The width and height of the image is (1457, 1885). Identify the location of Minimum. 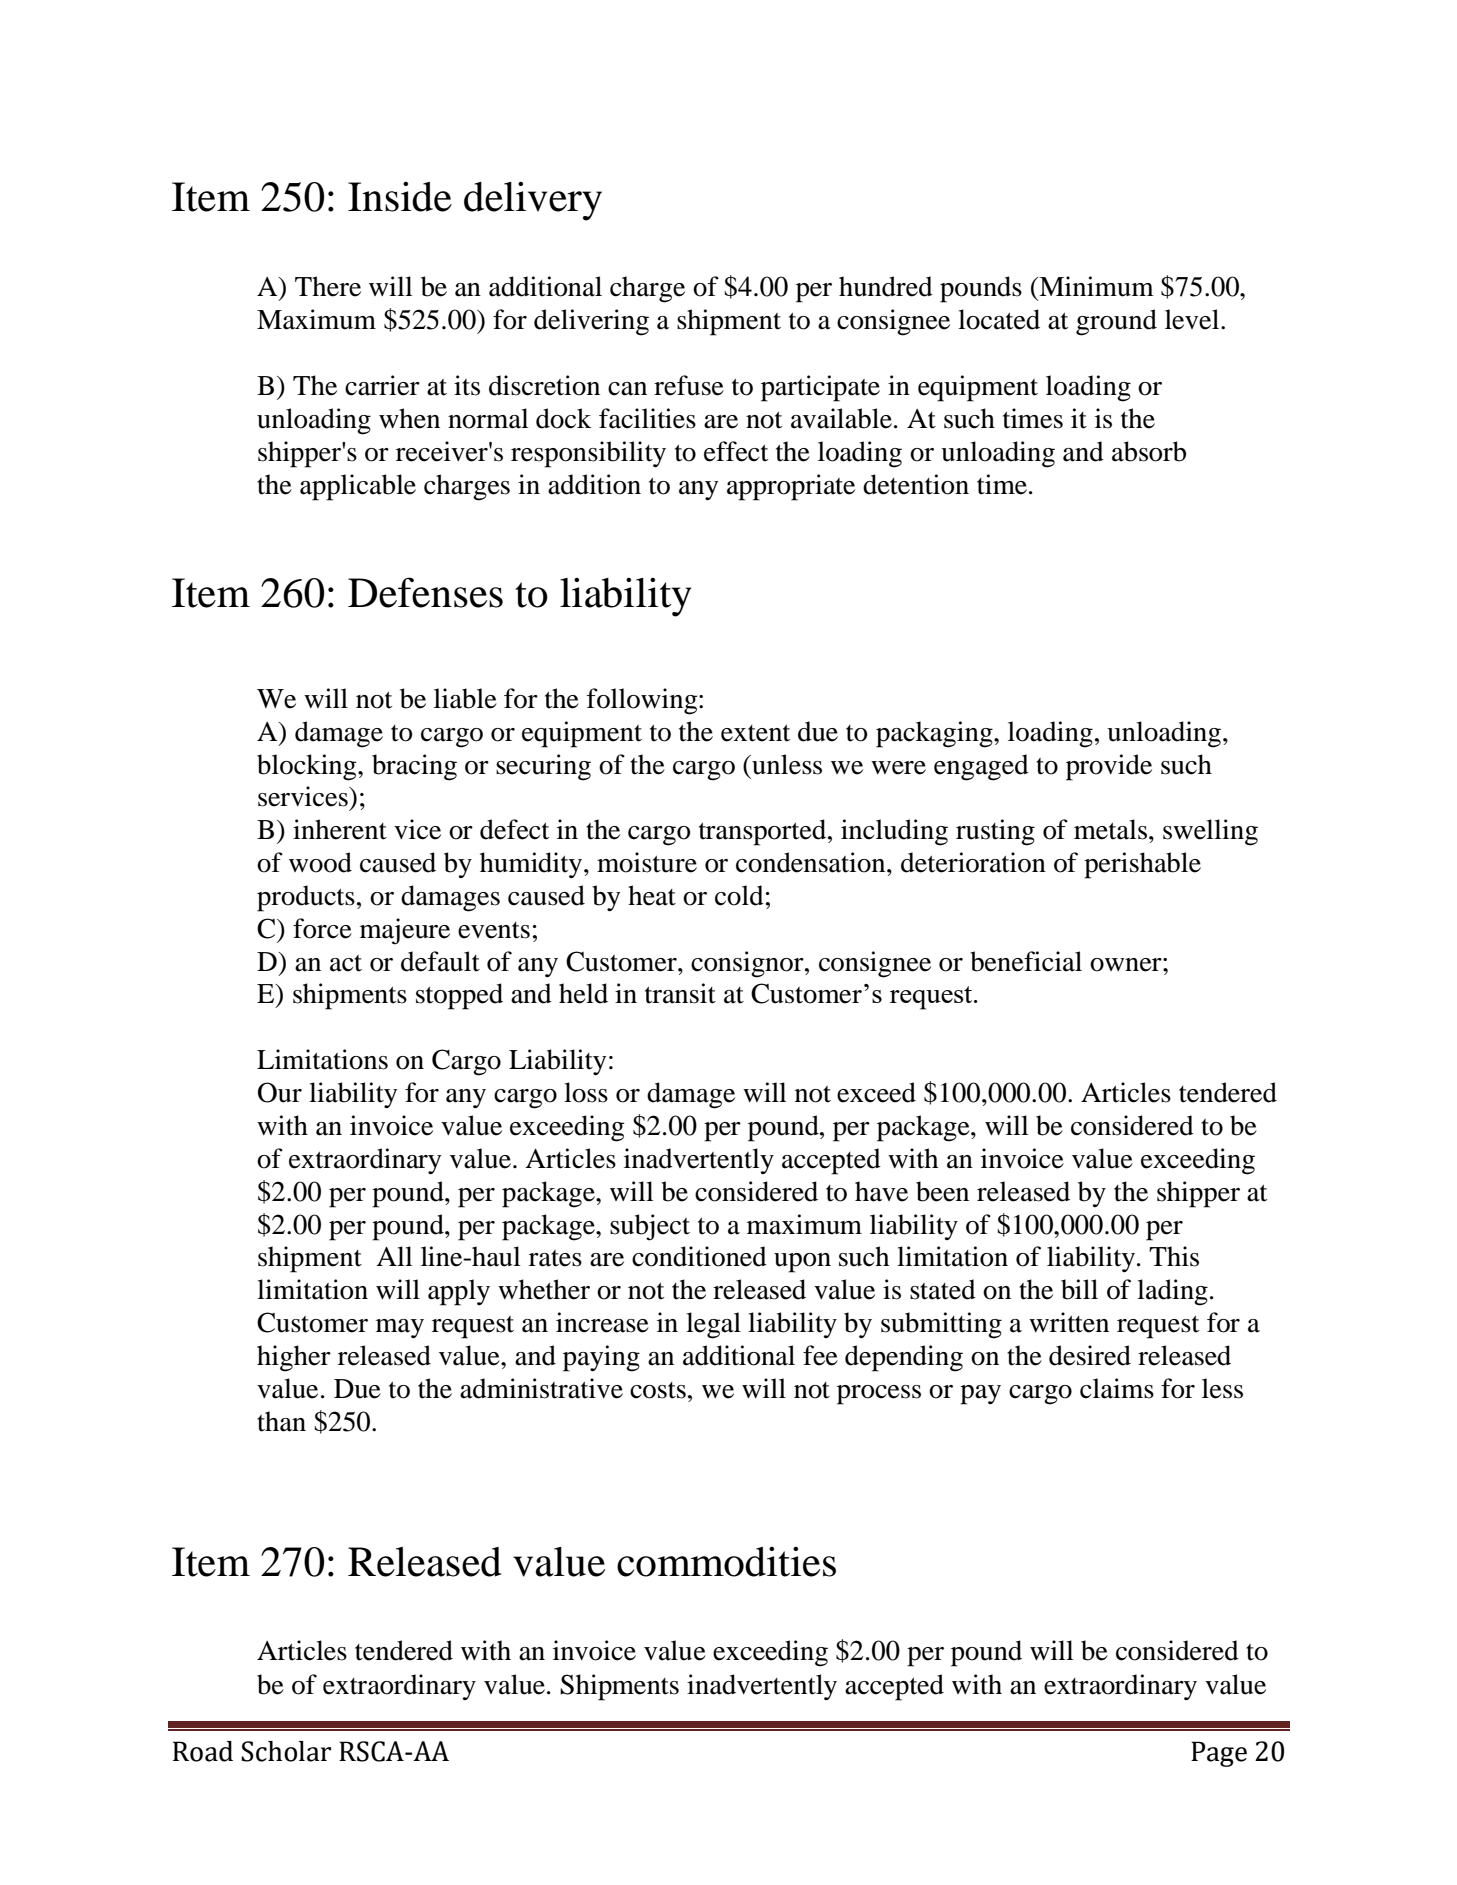
(1095, 286).
